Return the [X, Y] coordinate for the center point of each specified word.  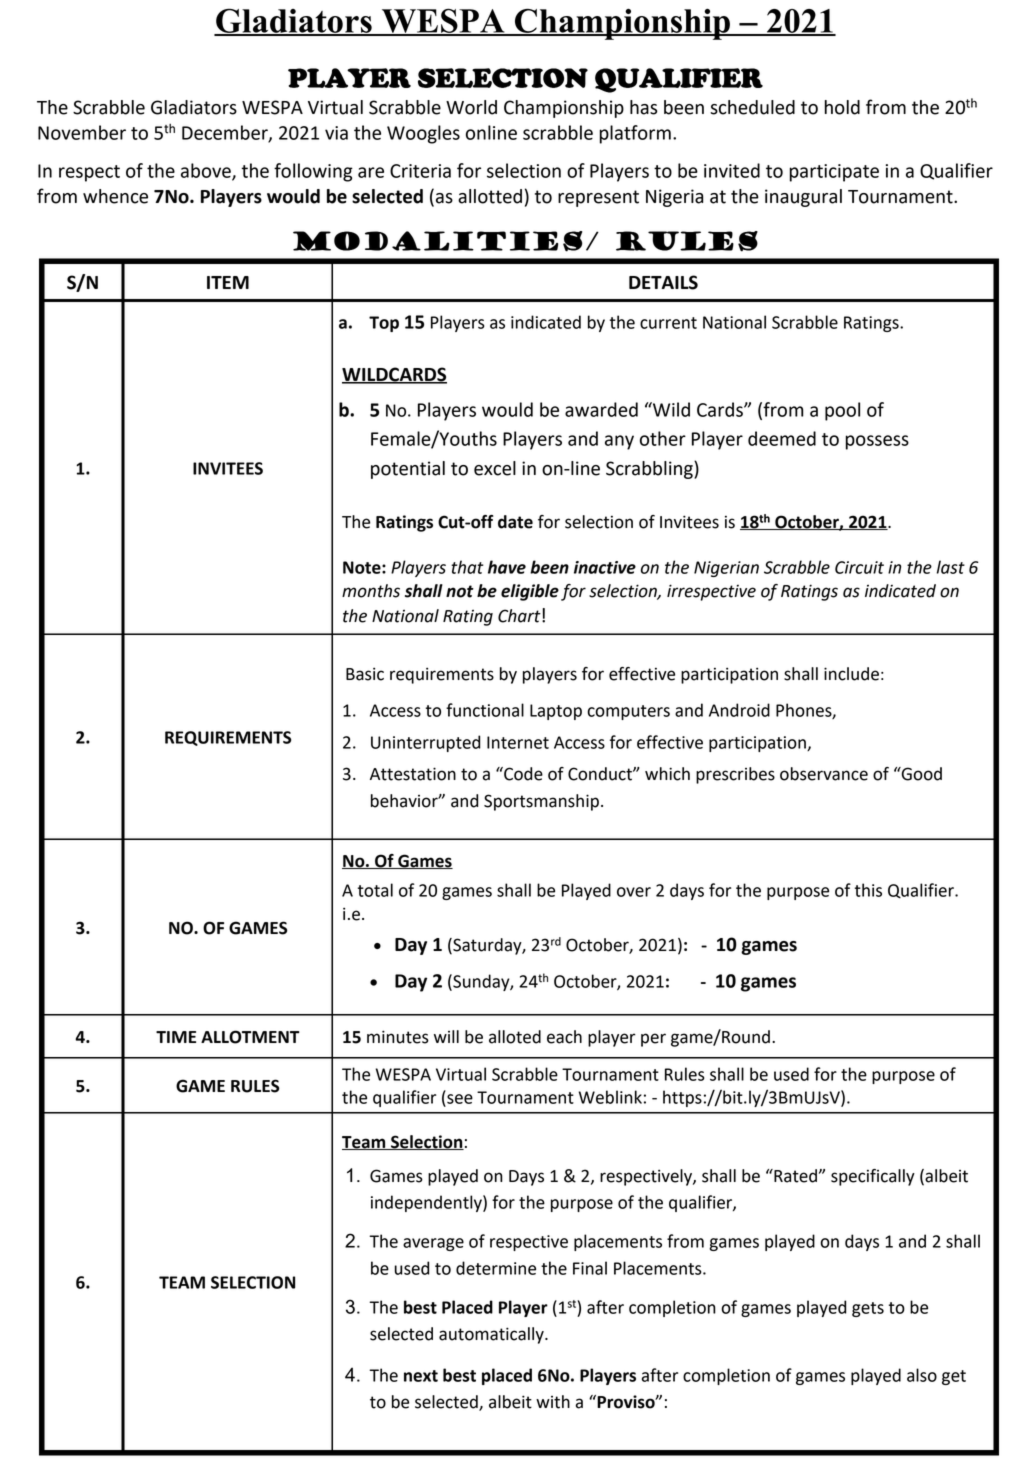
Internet [518, 742]
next [421, 1376]
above [207, 171]
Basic [365, 674]
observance [824, 774]
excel [495, 468]
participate [834, 173]
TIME [176, 1037]
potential [408, 470]
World [471, 107]
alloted [515, 1037]
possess [877, 442]
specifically [873, 1177]
